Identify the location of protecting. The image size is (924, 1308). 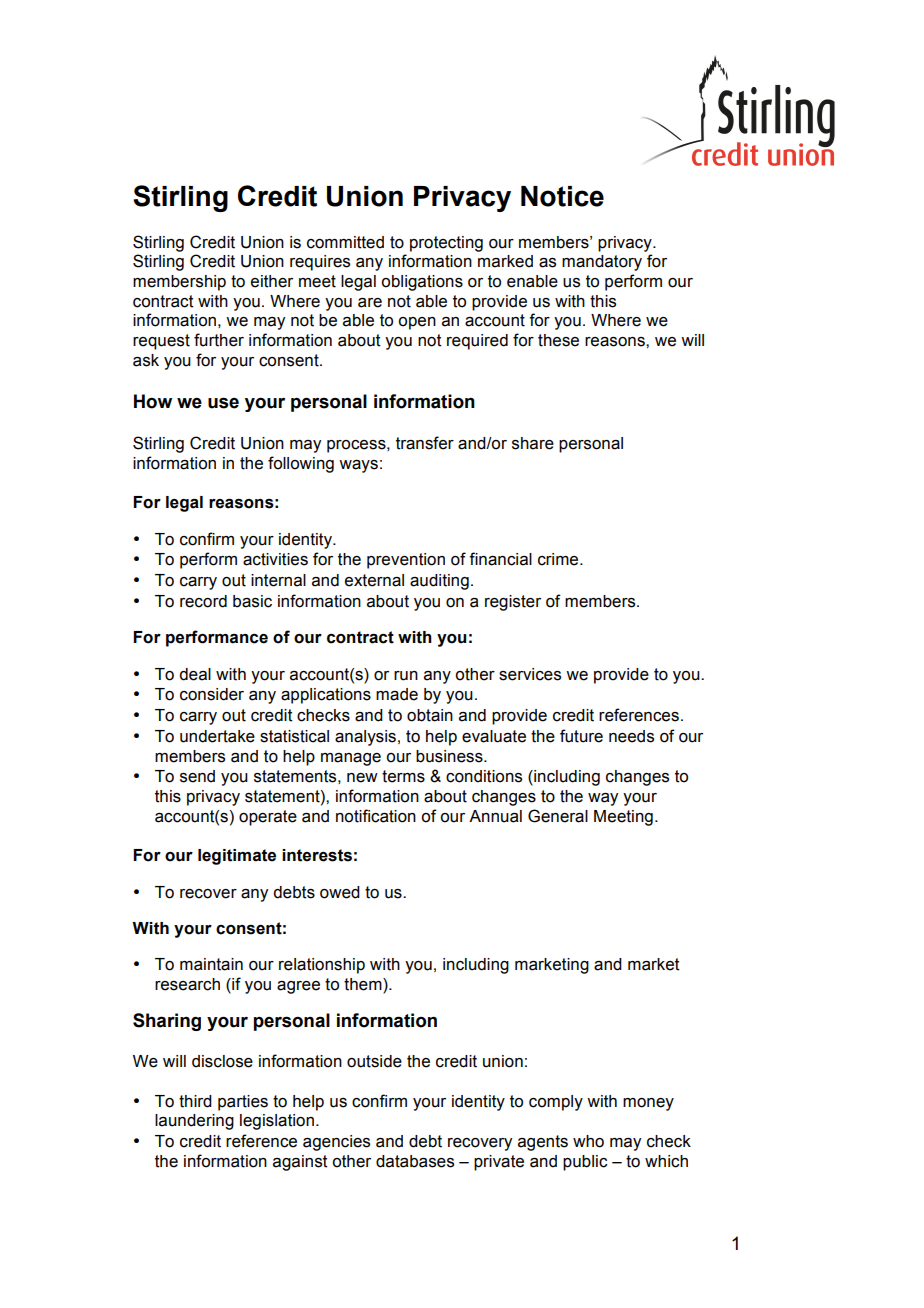
(446, 244).
